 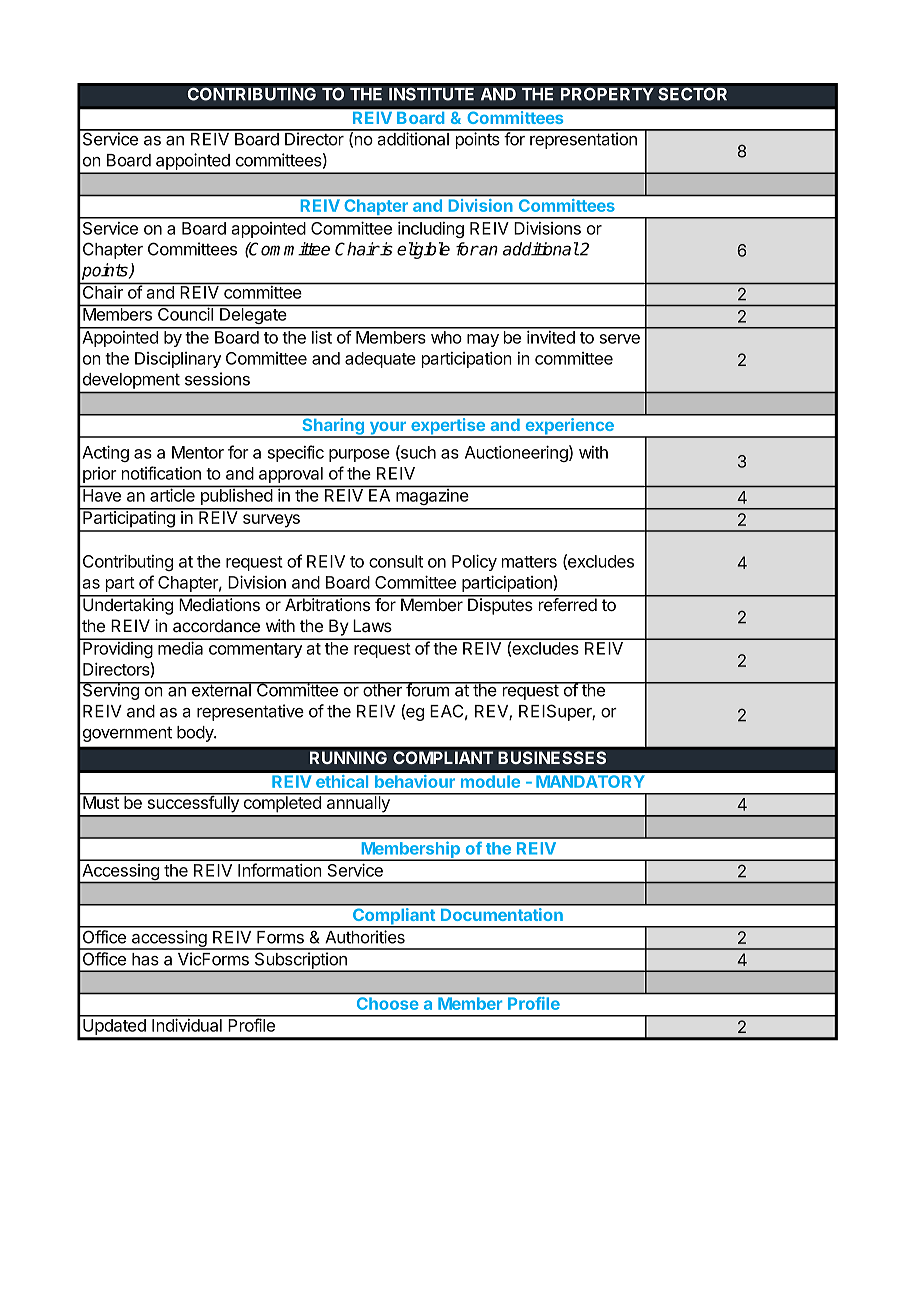 I want to click on Disciplinary, so click(x=178, y=360).
